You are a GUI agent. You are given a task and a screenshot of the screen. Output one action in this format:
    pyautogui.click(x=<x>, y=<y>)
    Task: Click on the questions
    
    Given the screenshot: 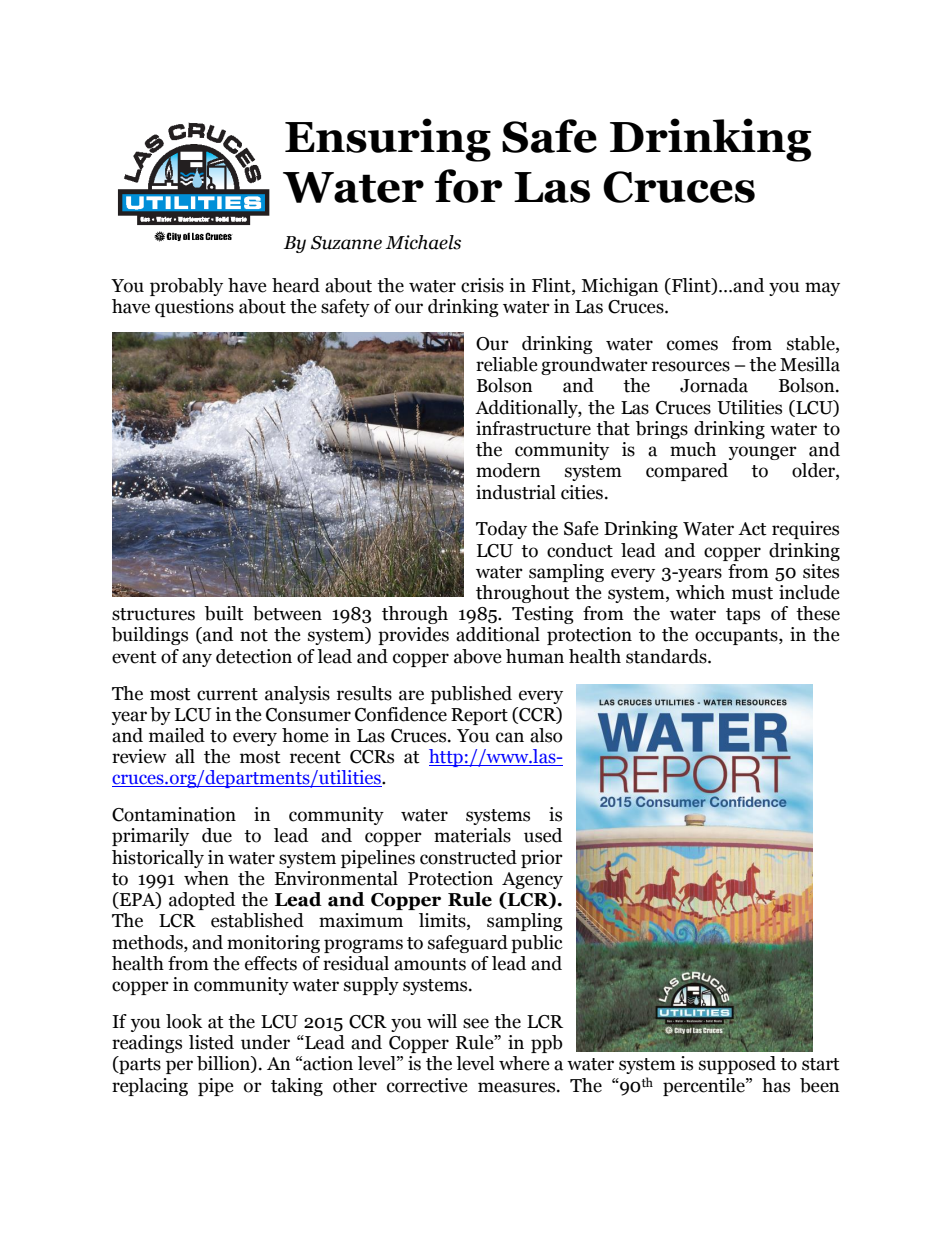 What is the action you would take?
    pyautogui.click(x=194, y=308)
